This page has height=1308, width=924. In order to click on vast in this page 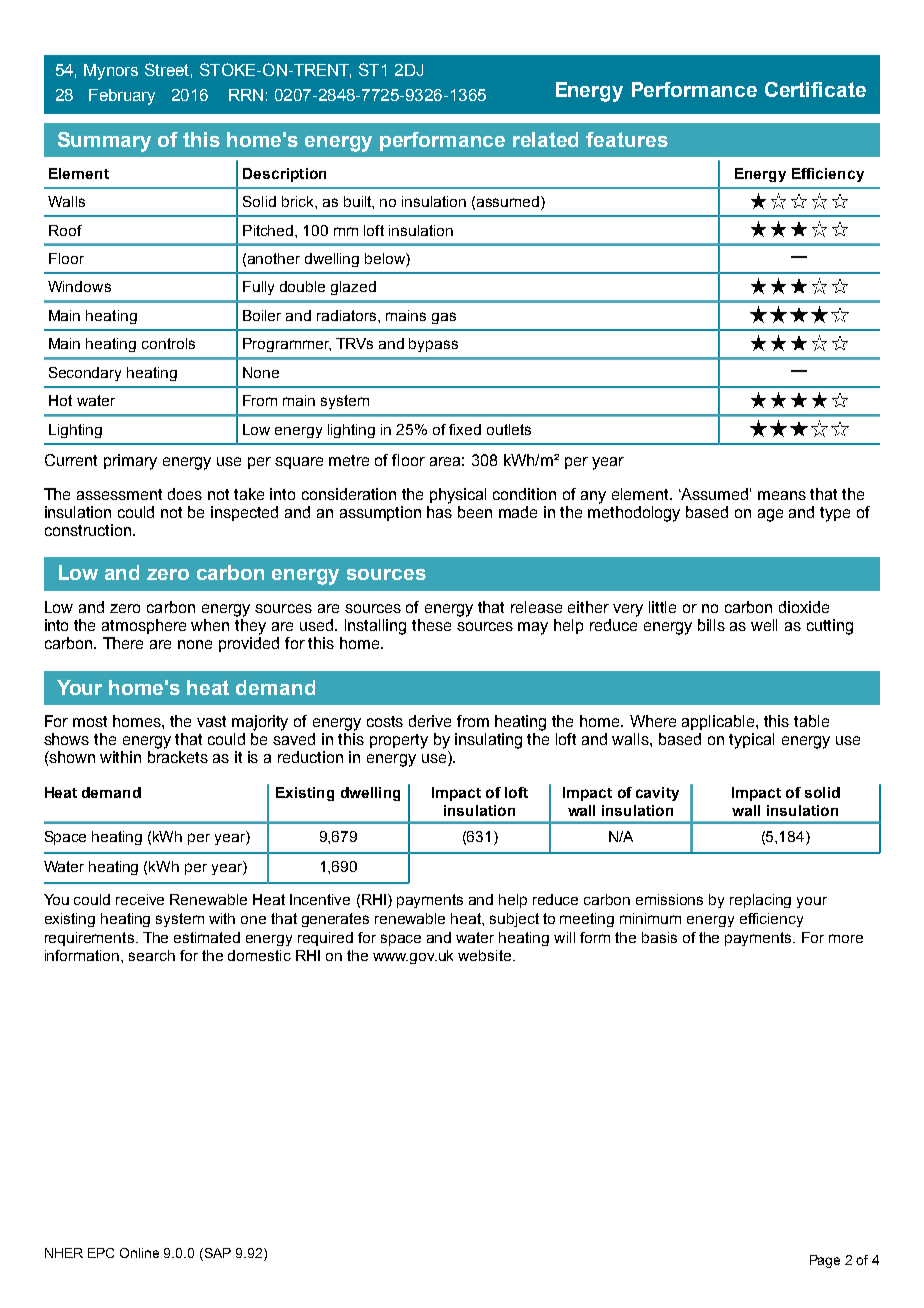, I will do `click(211, 721)`.
